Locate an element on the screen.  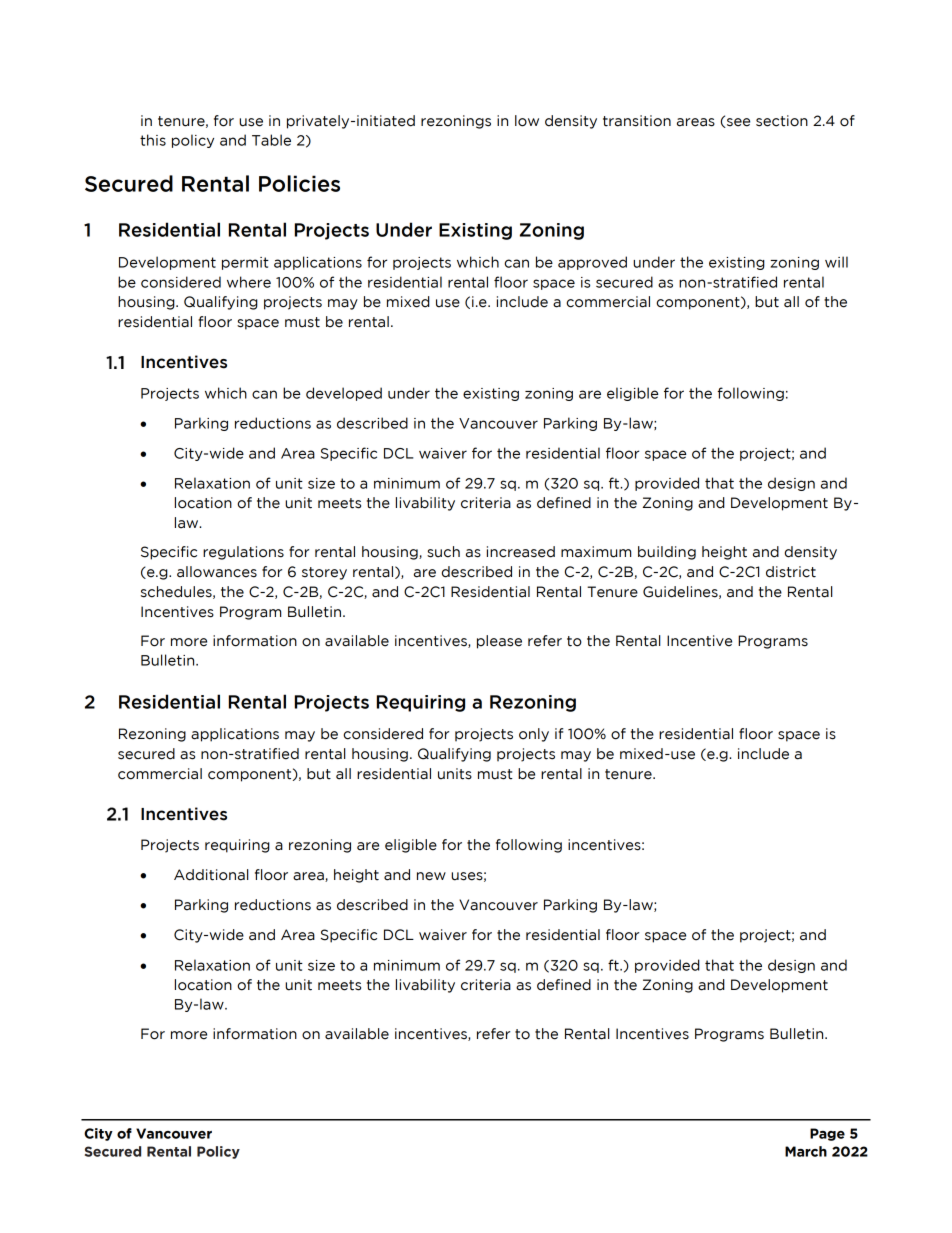
transition is located at coordinates (637, 121).
